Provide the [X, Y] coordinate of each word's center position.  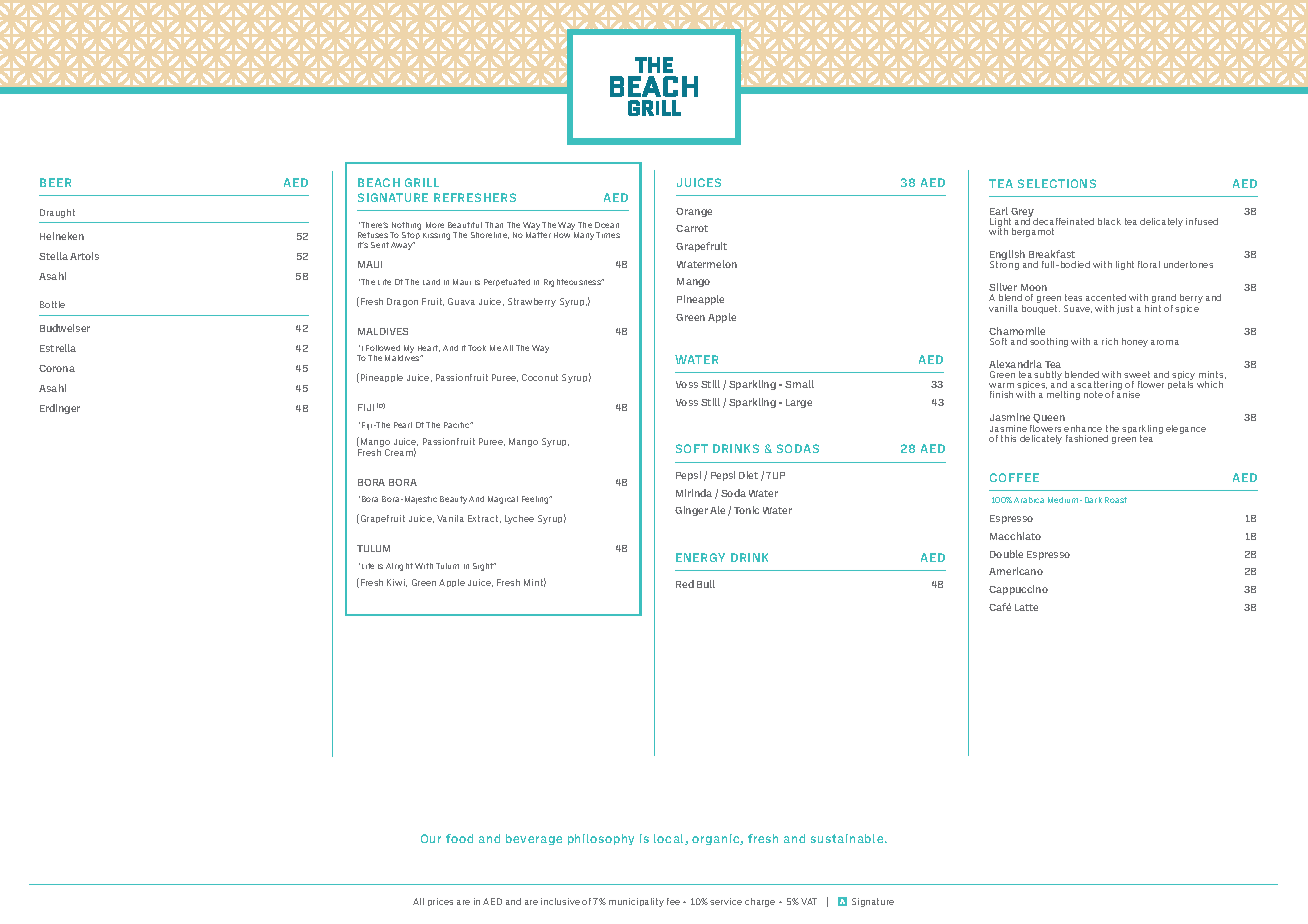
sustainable [848, 838]
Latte [1026, 607]
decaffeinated [1063, 221]
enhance [1083, 428]
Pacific [458, 425]
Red [685, 584]
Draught [57, 213]
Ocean [607, 225]
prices [440, 902]
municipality [636, 902]
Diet [748, 475]
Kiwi [397, 583]
